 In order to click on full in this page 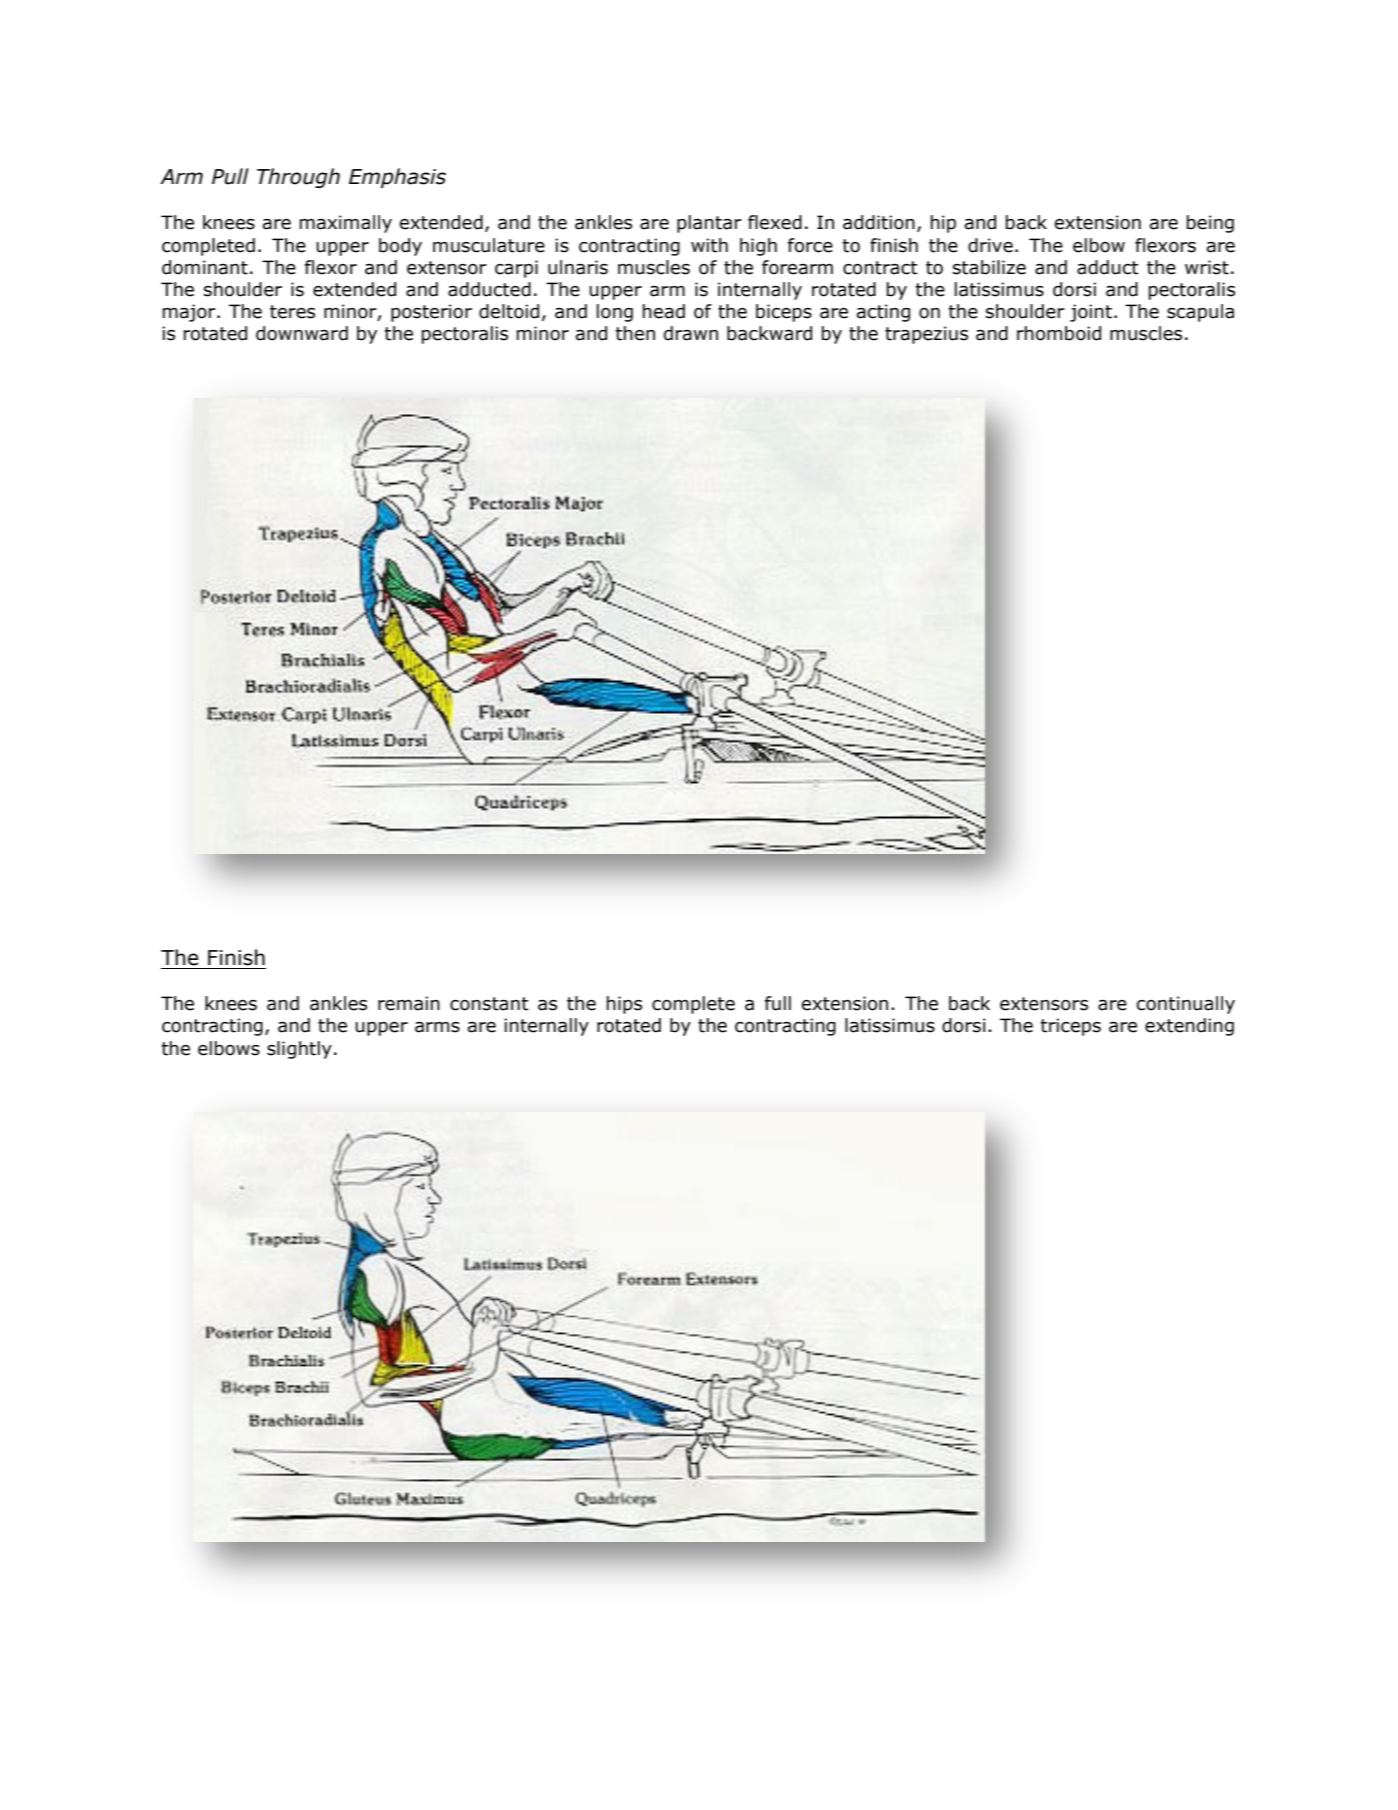, I will do `click(778, 1003)`.
